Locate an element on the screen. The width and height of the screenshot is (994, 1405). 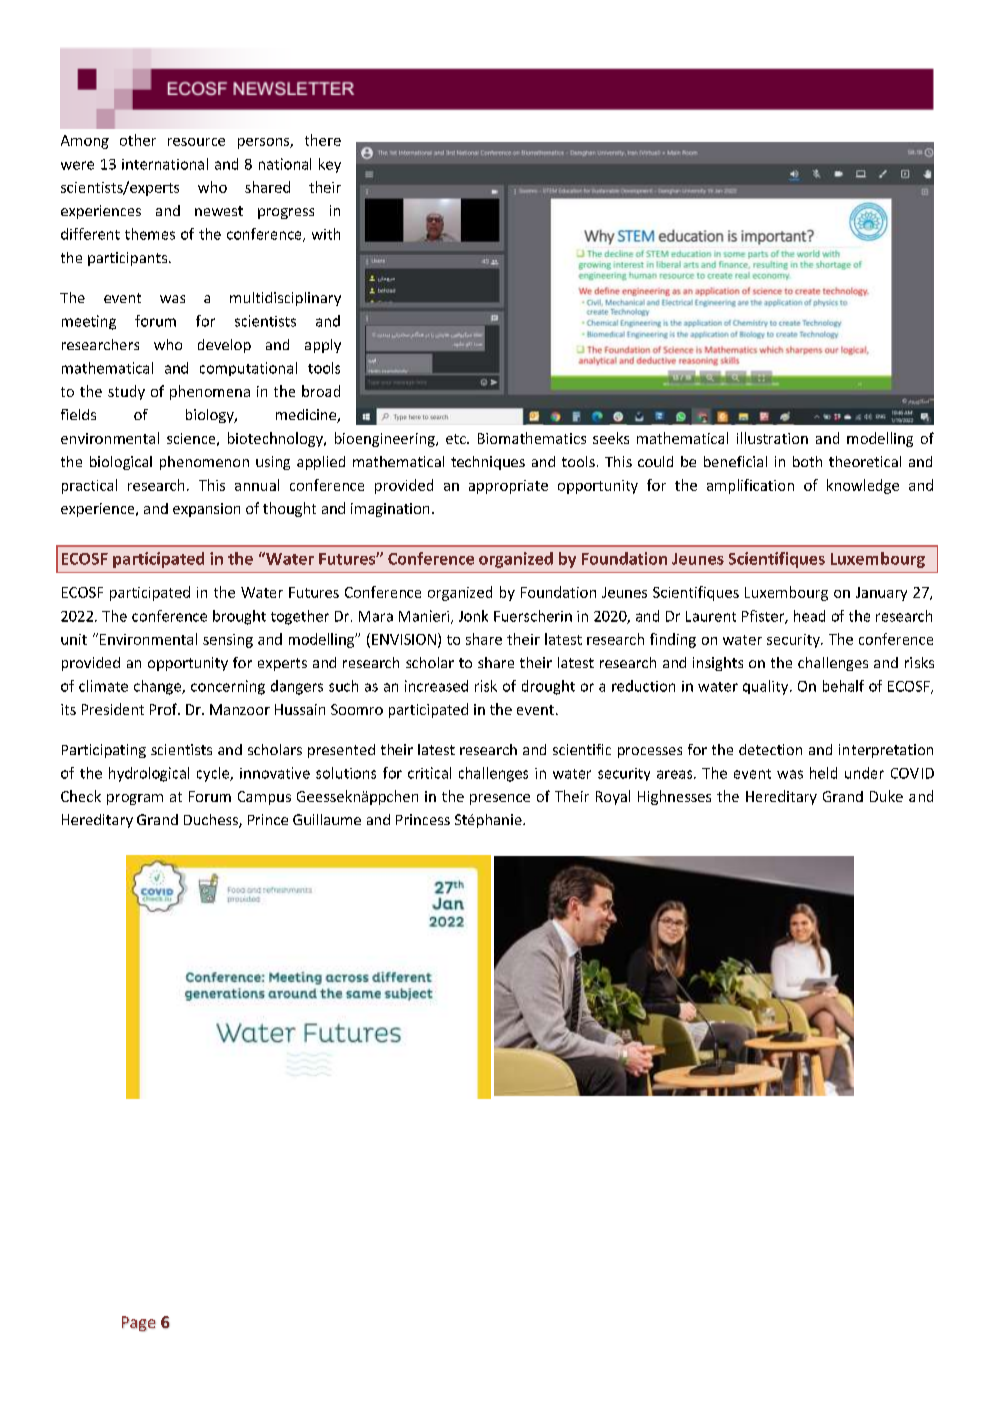
Page is located at coordinates (139, 1324).
